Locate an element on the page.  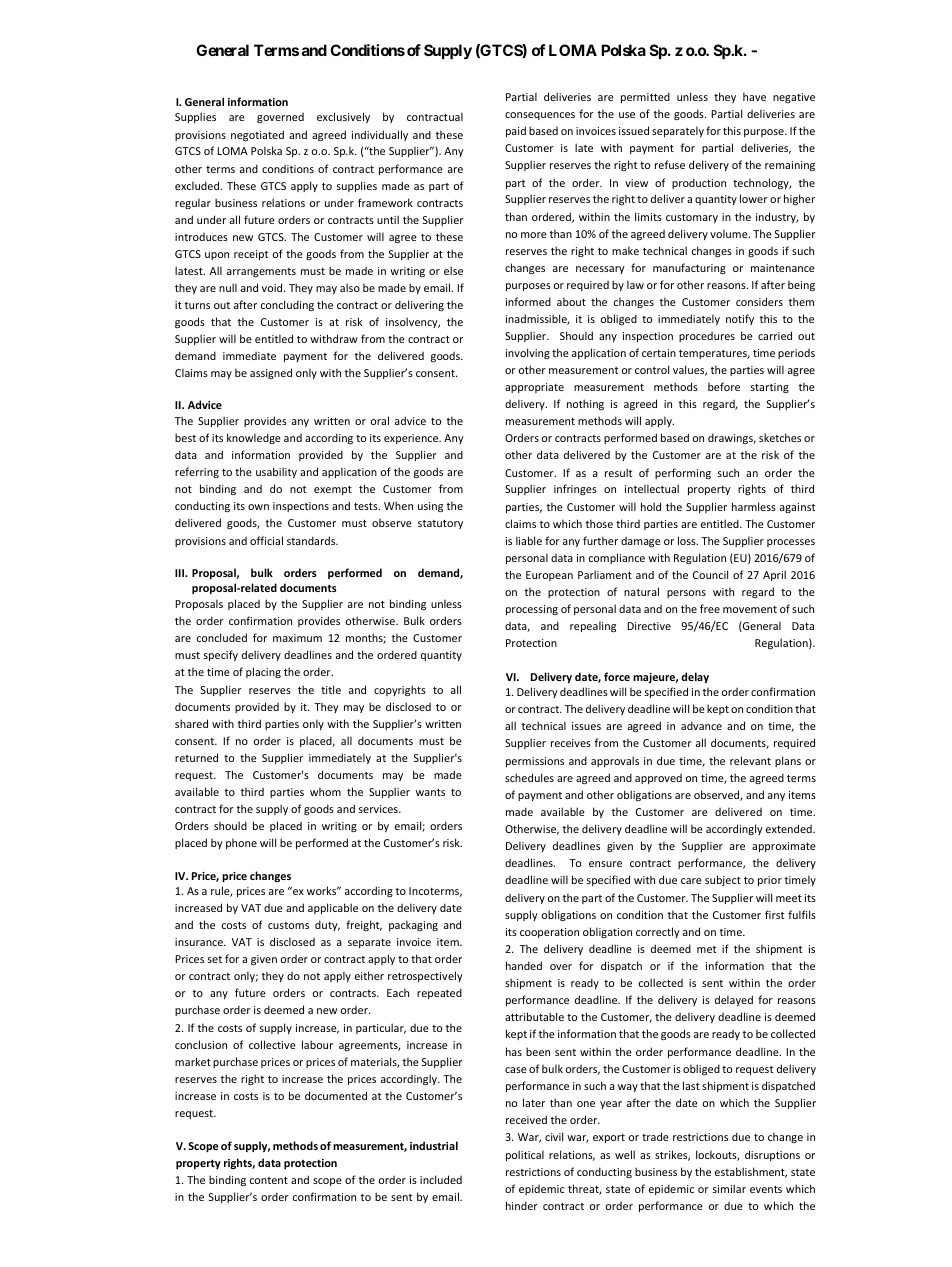
political is located at coordinates (525, 1155).
